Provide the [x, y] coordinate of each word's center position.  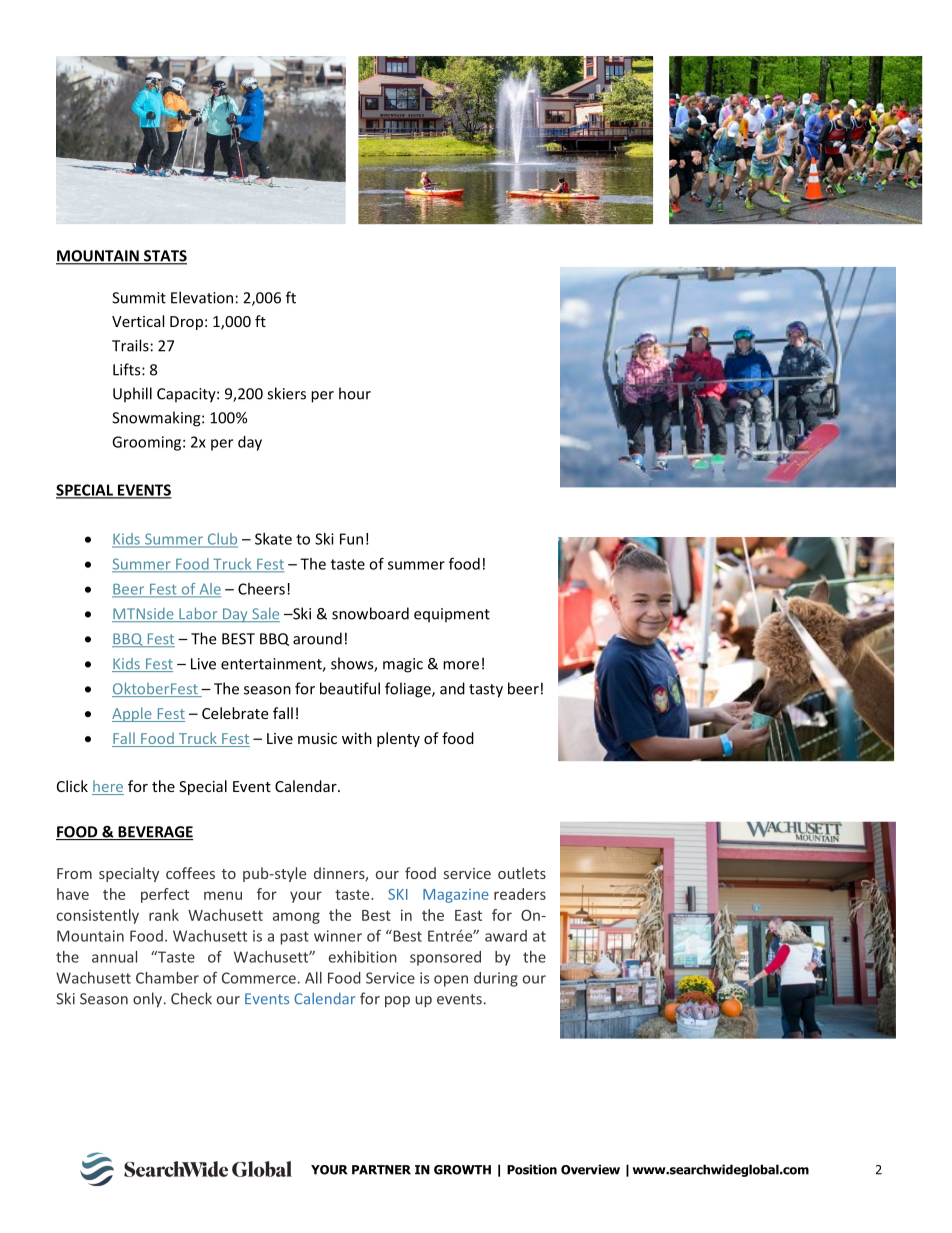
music [317, 738]
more [461, 665]
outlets [522, 873]
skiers [286, 393]
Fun [351, 539]
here [108, 787]
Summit [139, 298]
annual [114, 957]
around [317, 638]
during [496, 979]
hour [355, 393]
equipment [452, 615]
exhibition [363, 957]
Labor [198, 614]
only [149, 1000]
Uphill [132, 395]
